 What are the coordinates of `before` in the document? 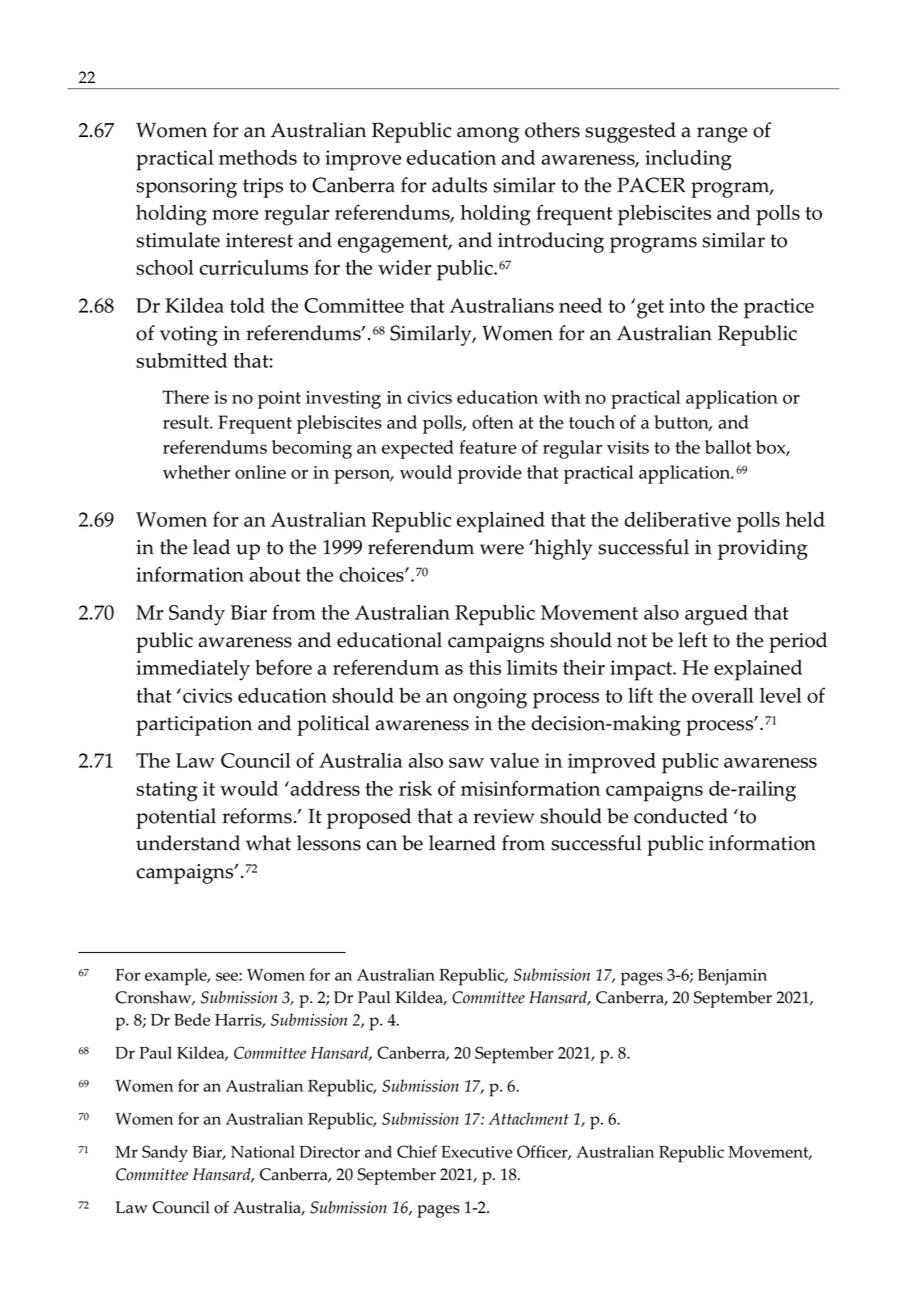 It's located at (283, 667).
